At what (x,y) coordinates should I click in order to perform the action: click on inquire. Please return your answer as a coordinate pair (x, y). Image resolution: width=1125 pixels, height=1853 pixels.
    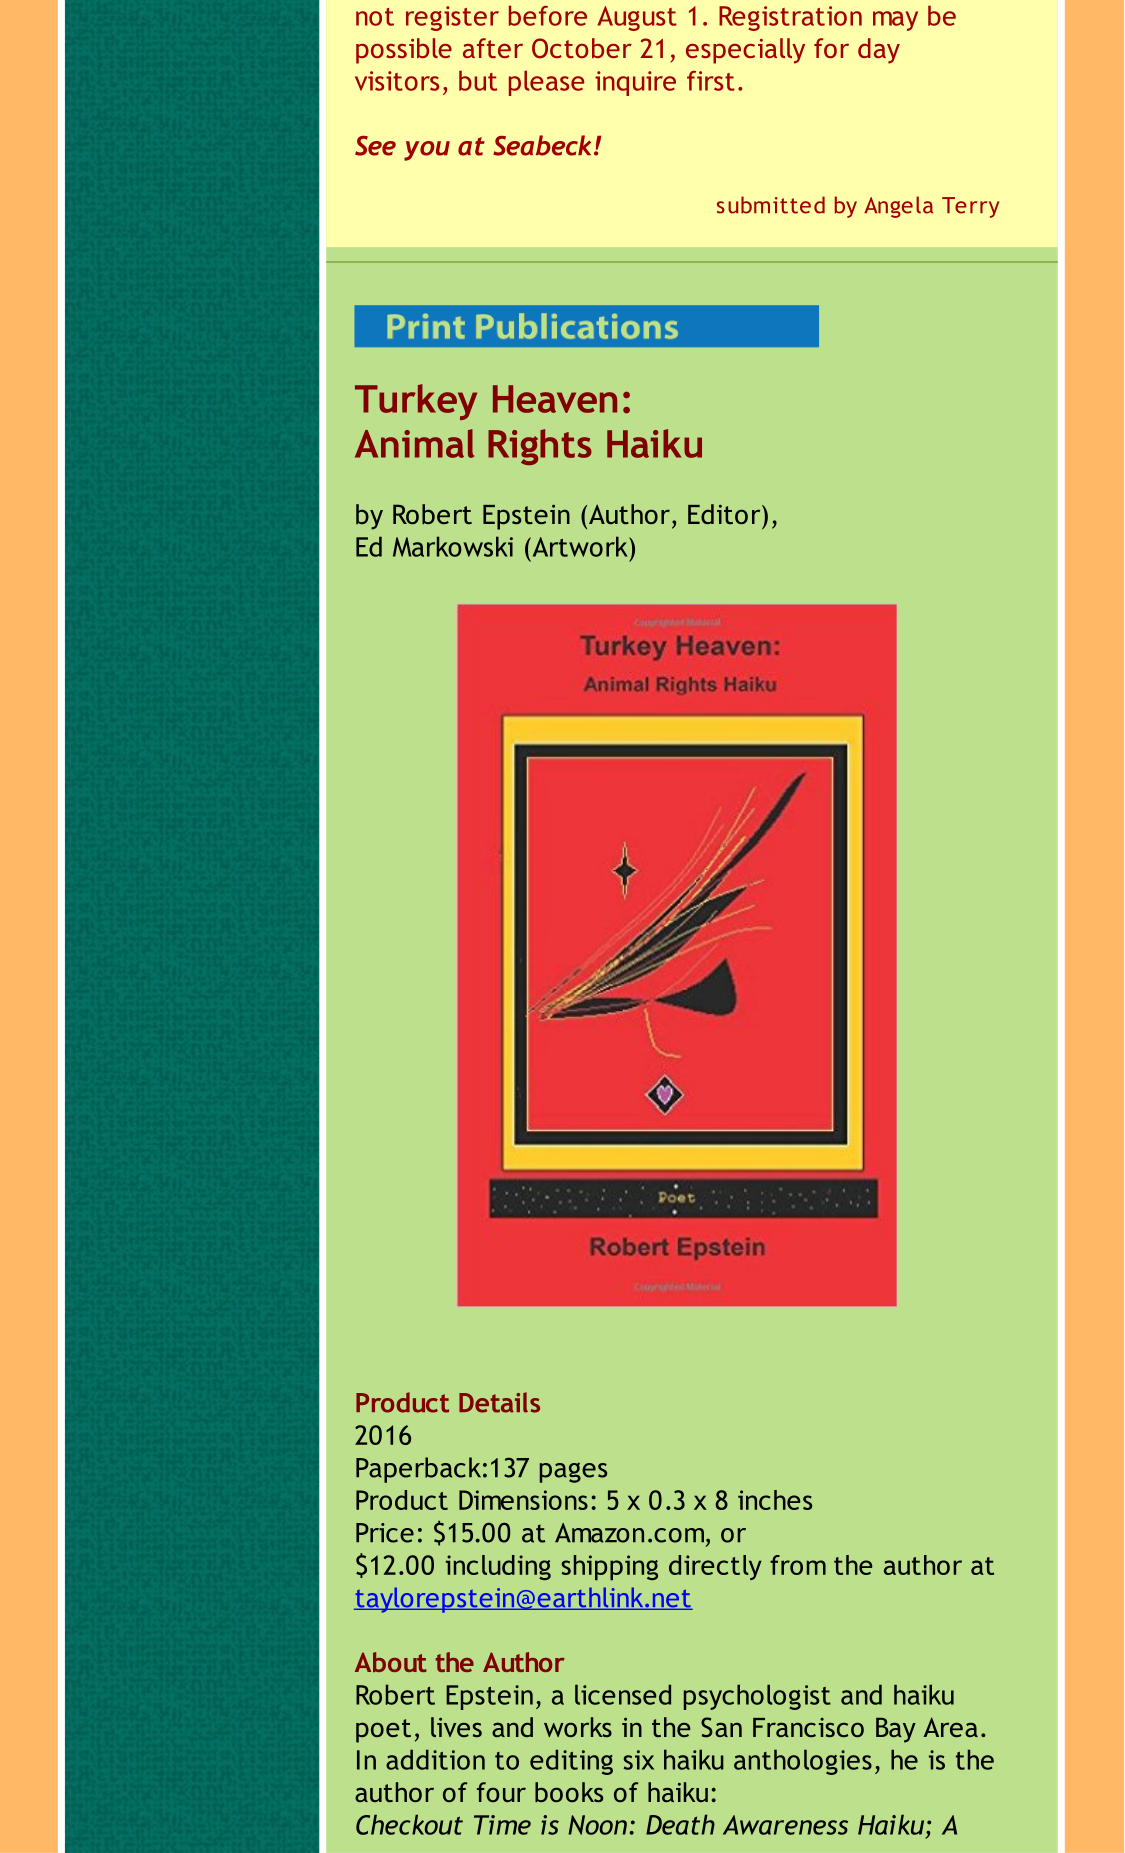
    Looking at the image, I should click on (635, 83).
